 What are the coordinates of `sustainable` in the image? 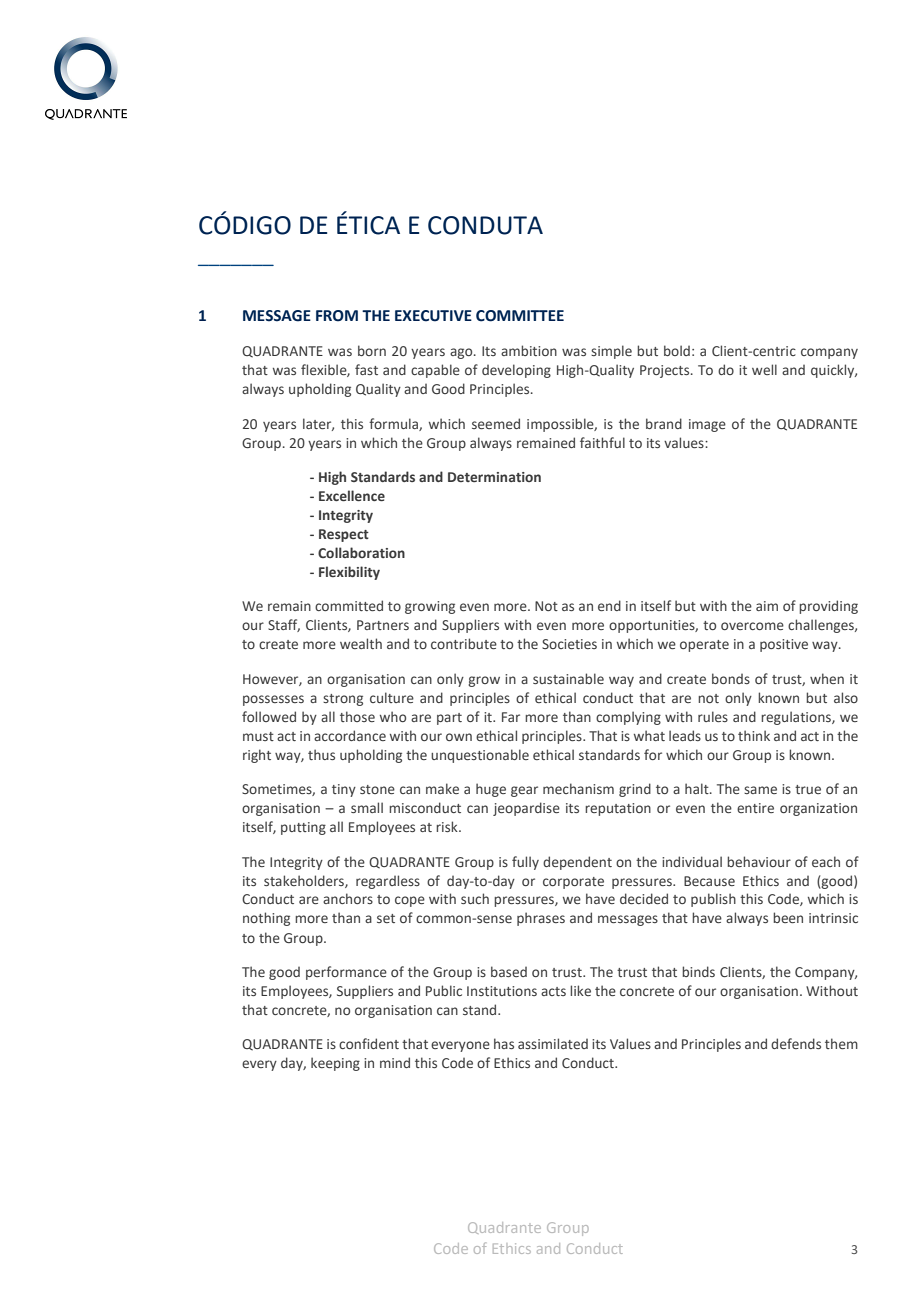 It's located at (568, 678).
